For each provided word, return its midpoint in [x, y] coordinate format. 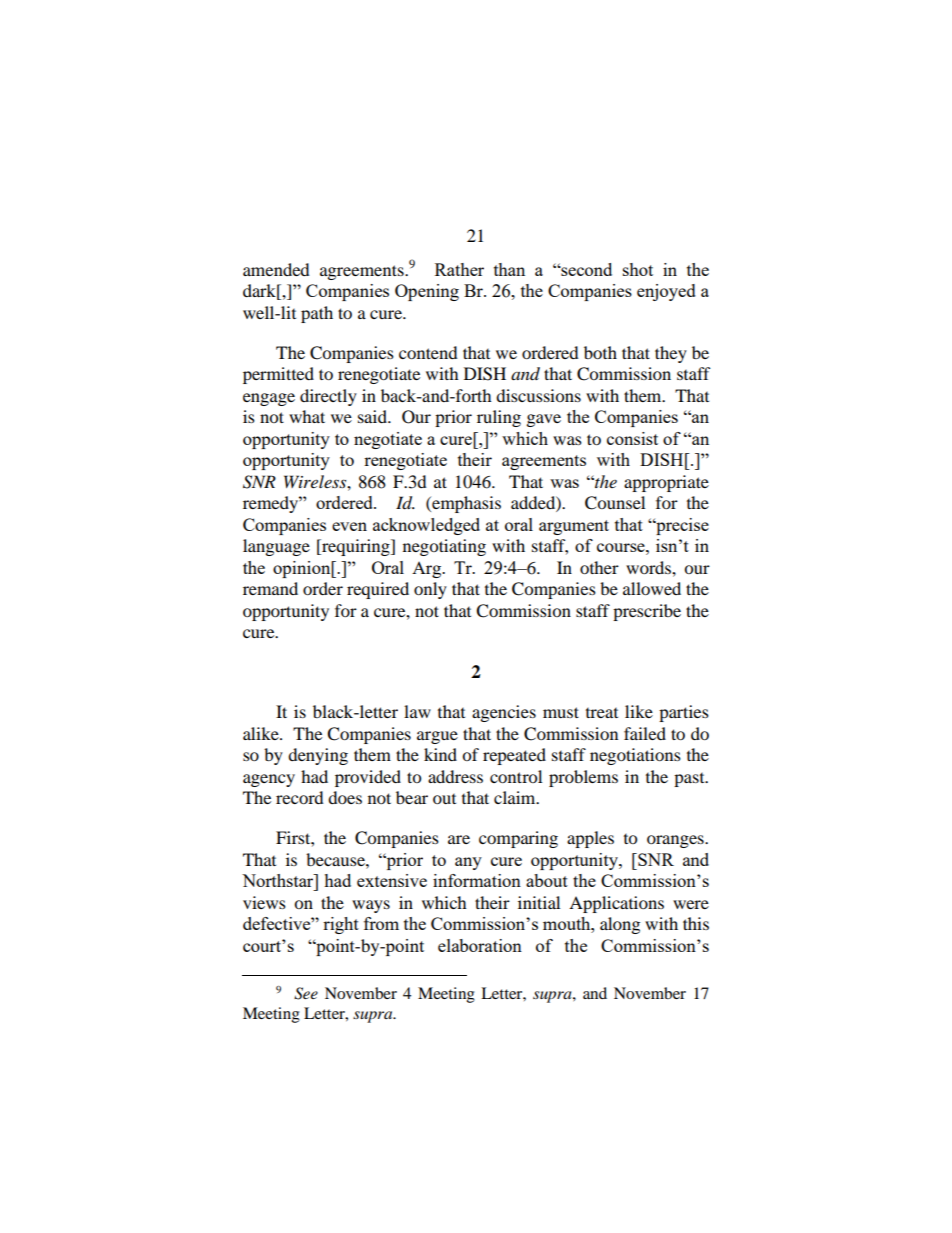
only [430, 590]
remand [270, 588]
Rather [459, 269]
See [306, 993]
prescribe [647, 612]
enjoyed [666, 292]
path [317, 314]
